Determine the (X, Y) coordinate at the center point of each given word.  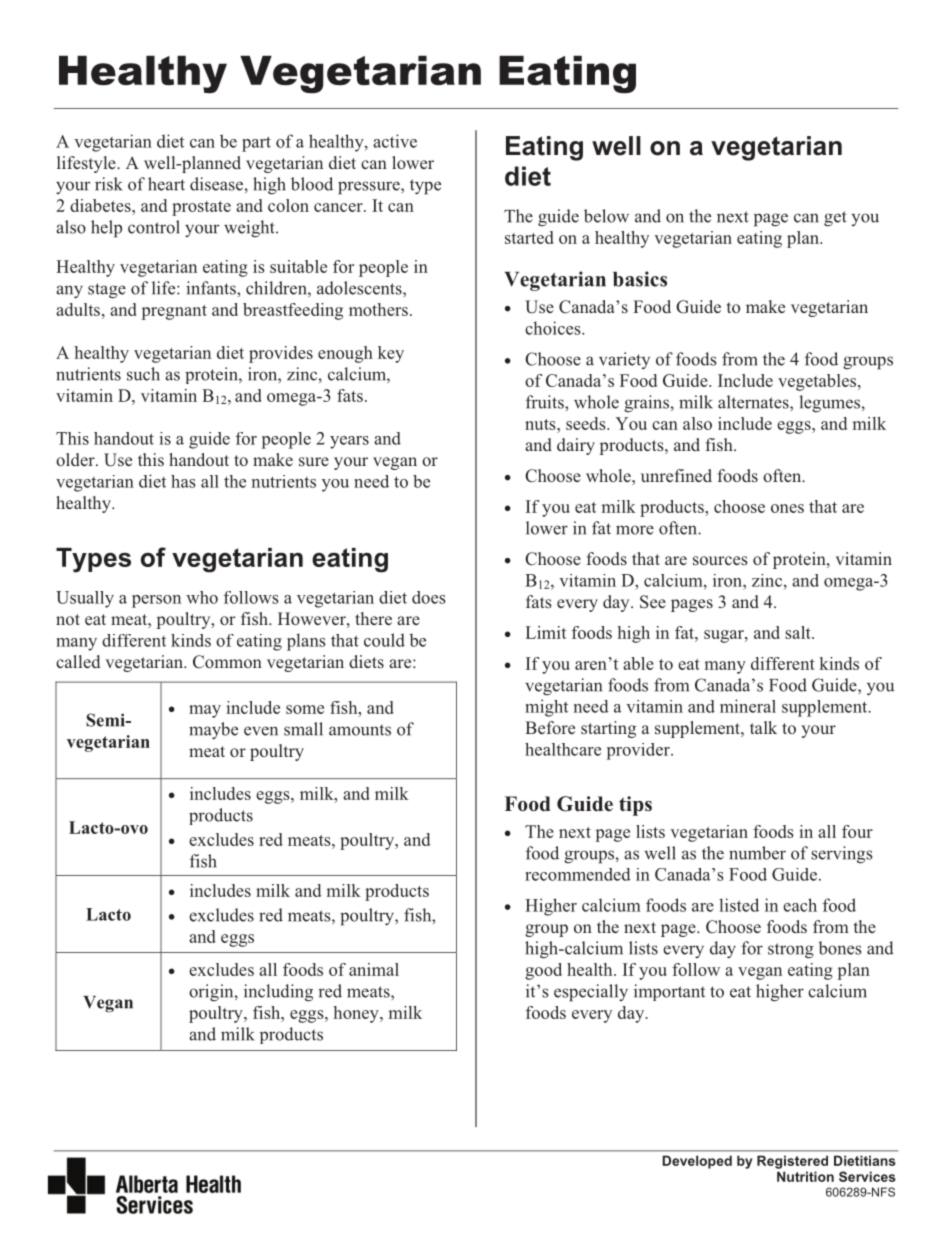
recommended (578, 874)
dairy (576, 446)
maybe (213, 730)
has (183, 481)
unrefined (676, 475)
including (278, 993)
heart (166, 184)
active (395, 141)
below (606, 216)
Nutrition (805, 1176)
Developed (697, 1162)
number (757, 853)
